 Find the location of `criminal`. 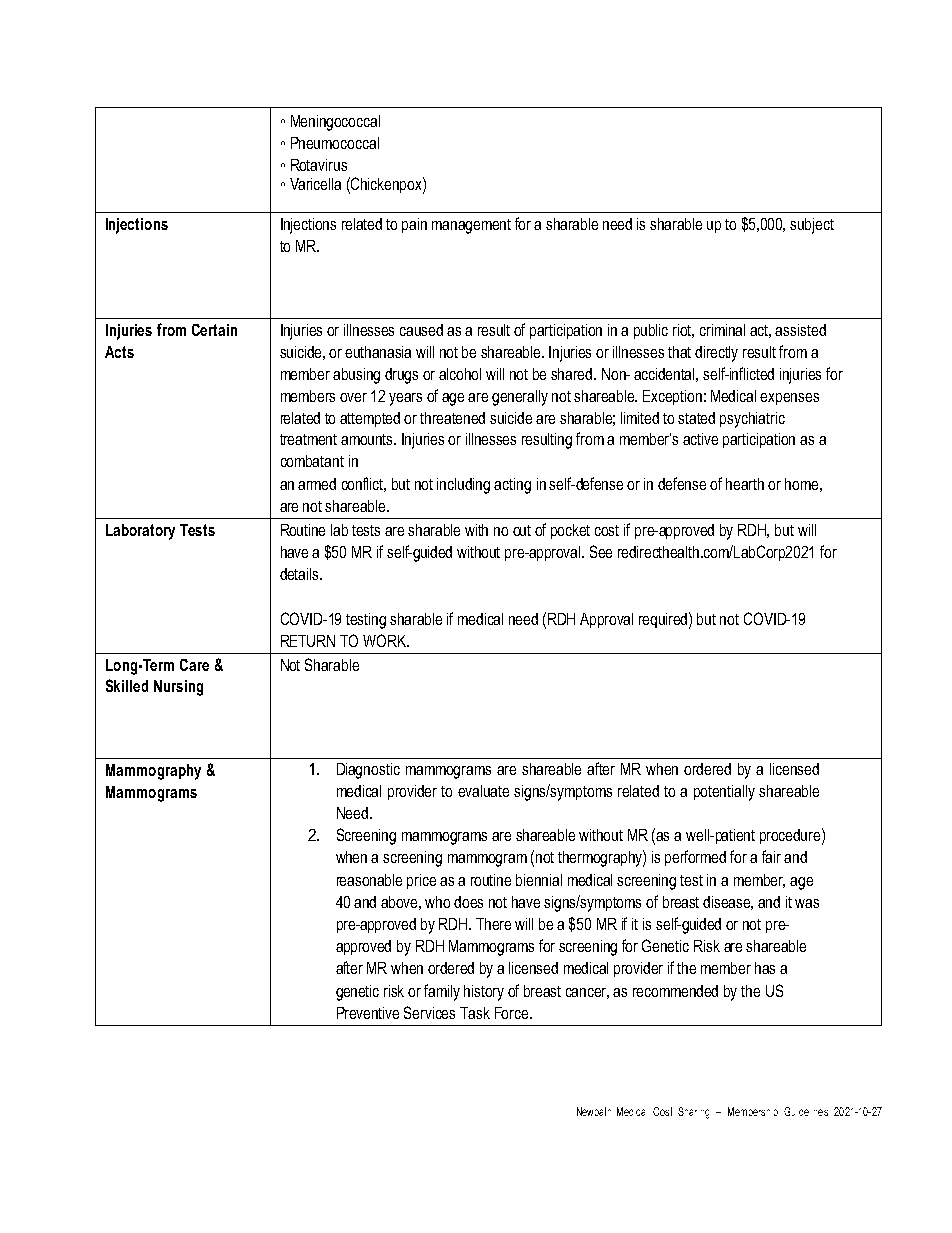

criminal is located at coordinates (722, 330).
